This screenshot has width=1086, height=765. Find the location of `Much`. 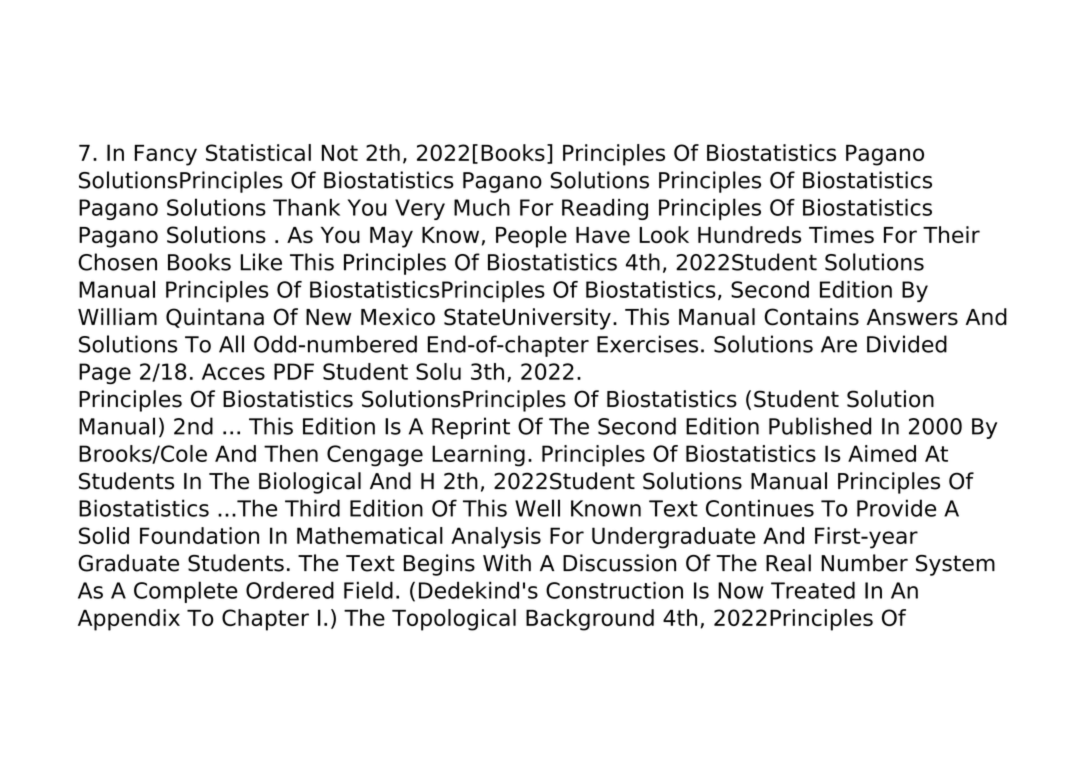

Much is located at coordinates (482, 207).
